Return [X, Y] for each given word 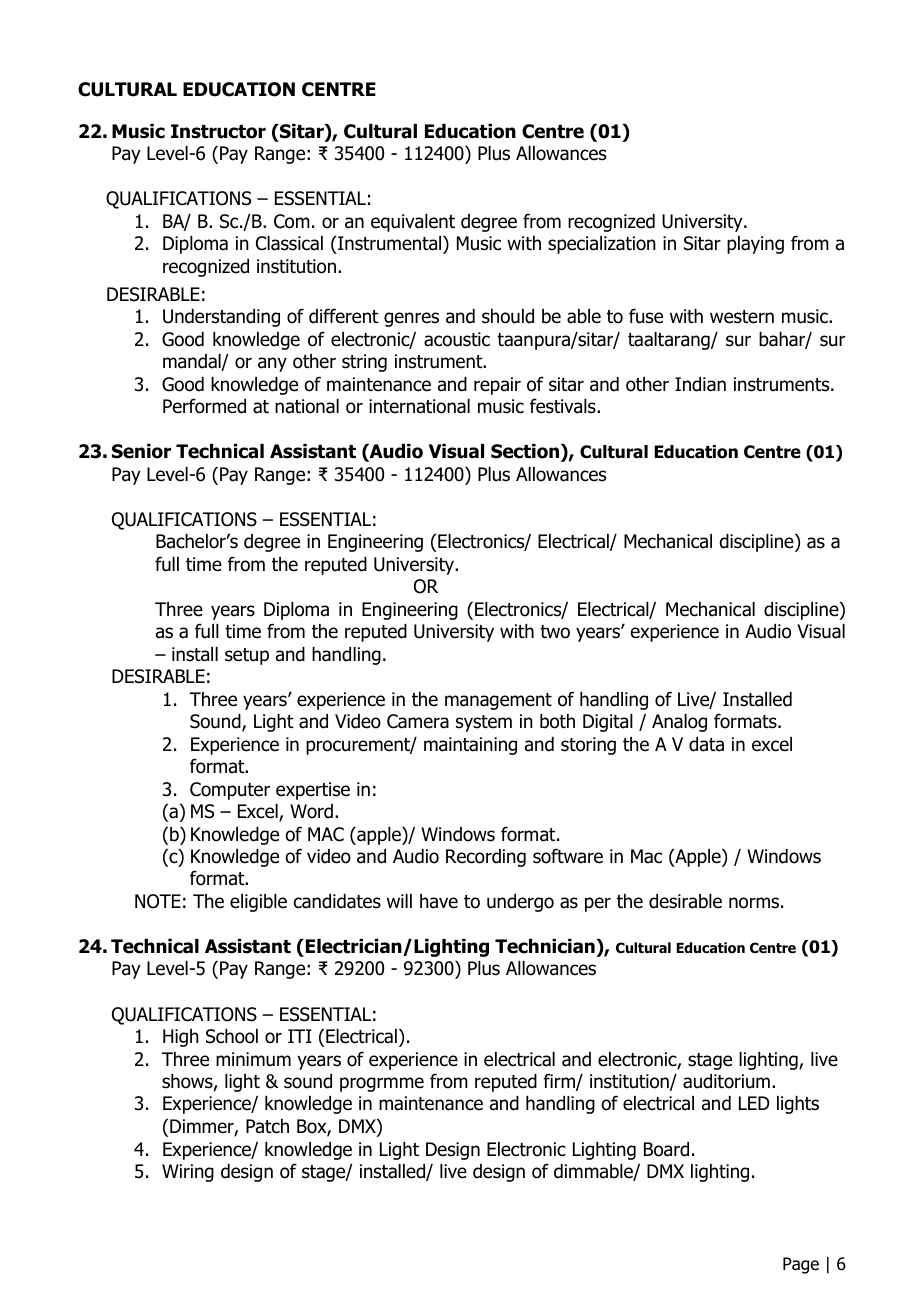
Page [801, 1265]
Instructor [218, 131]
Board [666, 1149]
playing [755, 245]
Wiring [188, 1173]
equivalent [413, 223]
